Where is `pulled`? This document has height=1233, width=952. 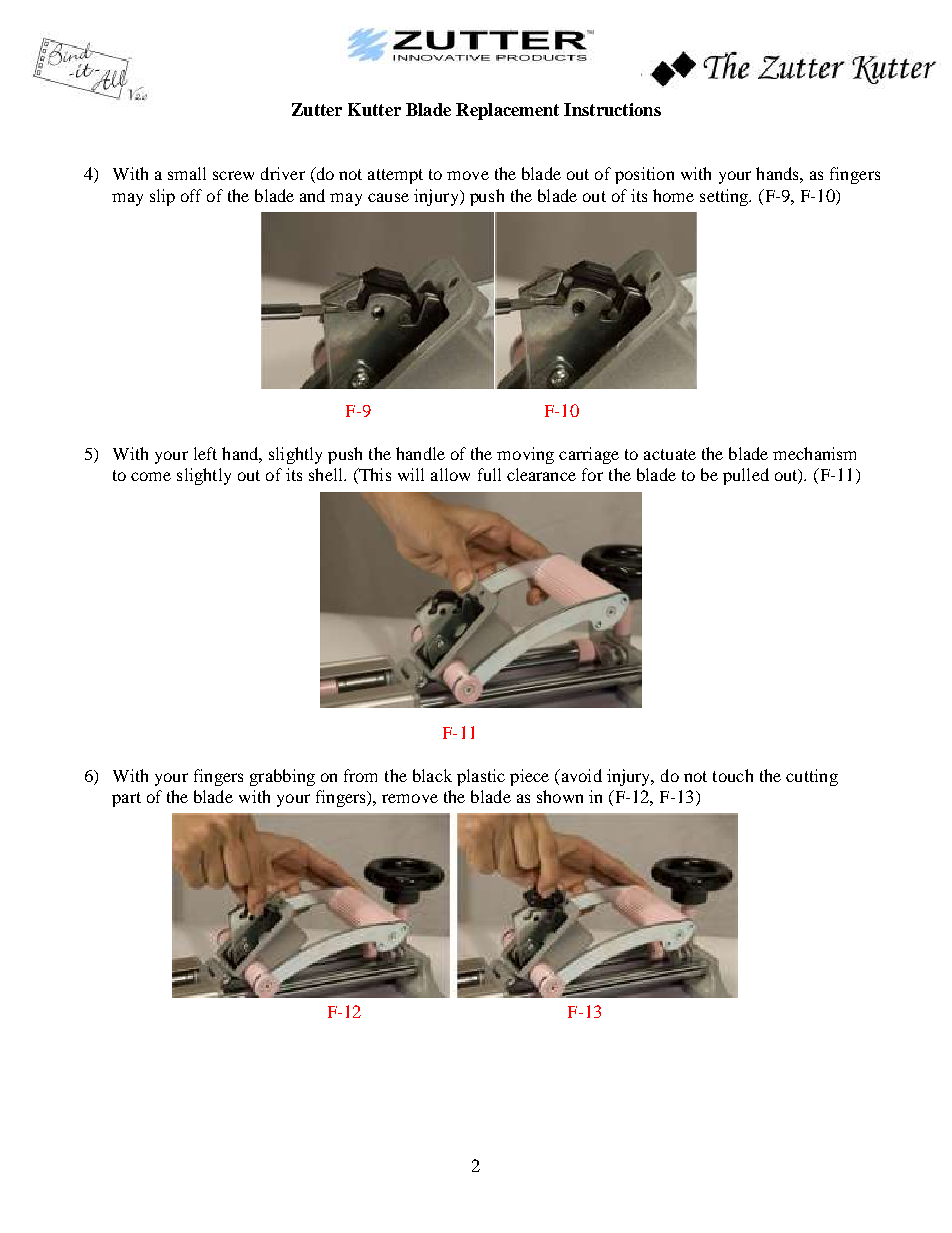 pulled is located at coordinates (746, 476).
